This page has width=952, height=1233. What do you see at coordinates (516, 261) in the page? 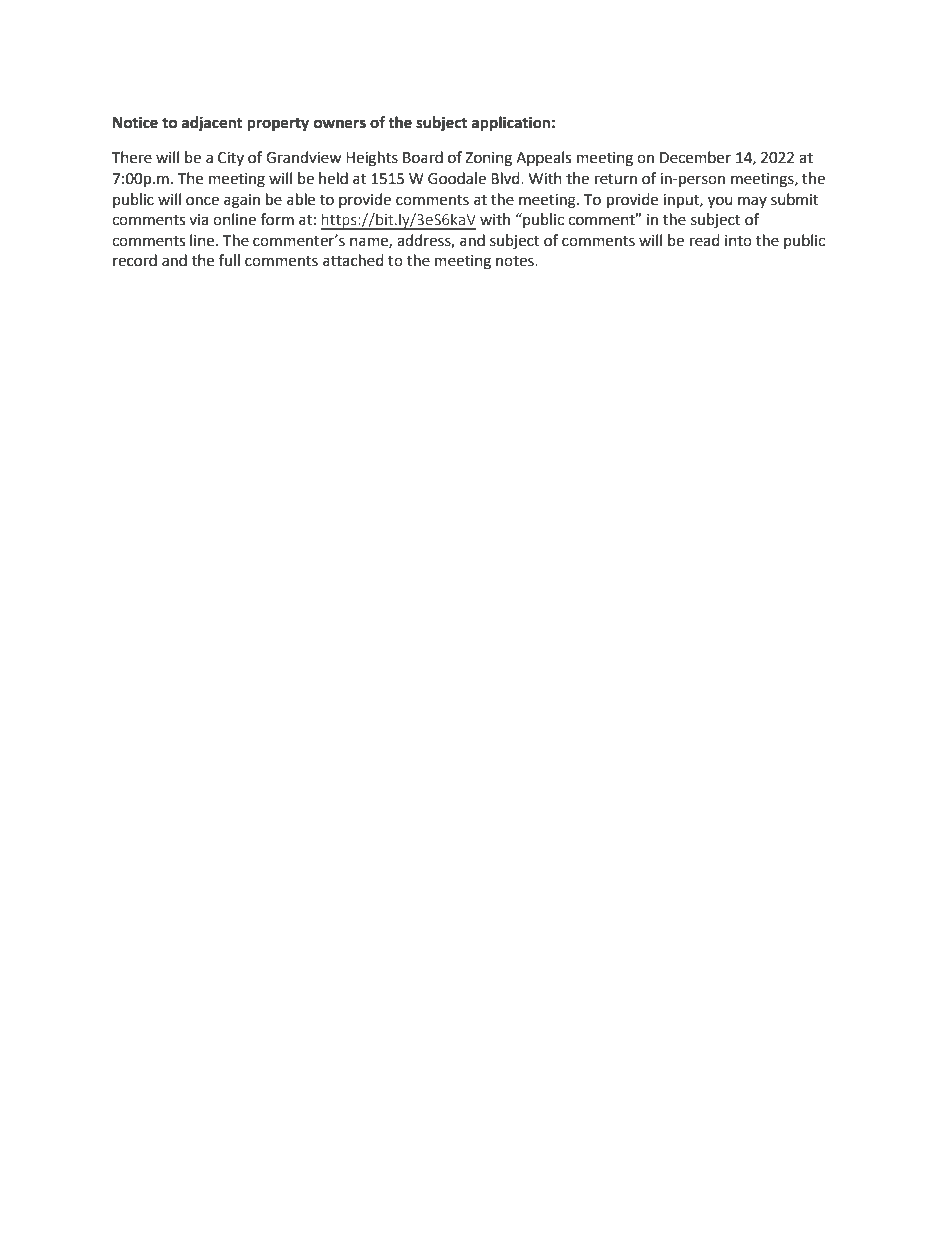
I see `notes` at bounding box center [516, 261].
